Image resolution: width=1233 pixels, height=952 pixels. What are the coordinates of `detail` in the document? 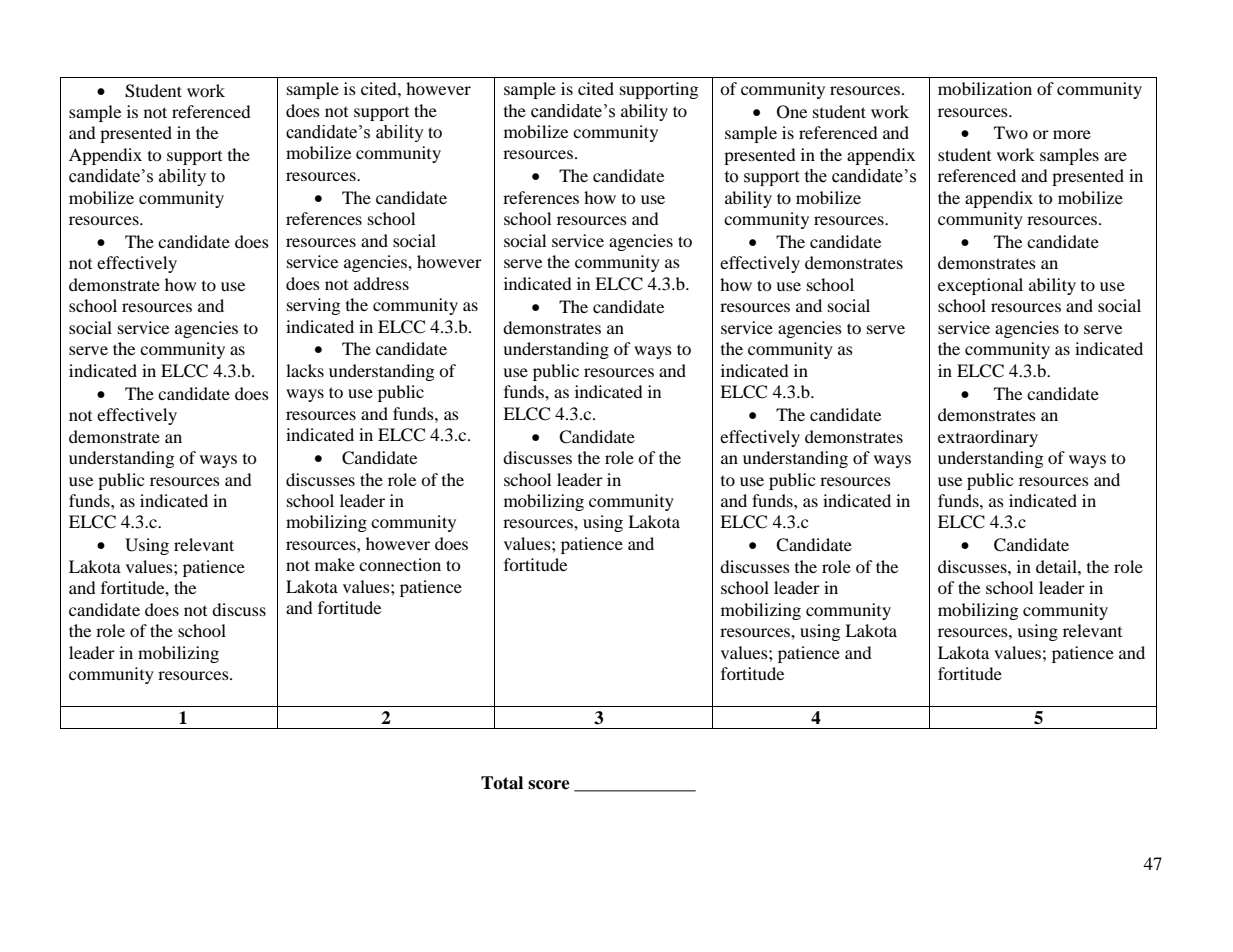 It's located at (1057, 566).
